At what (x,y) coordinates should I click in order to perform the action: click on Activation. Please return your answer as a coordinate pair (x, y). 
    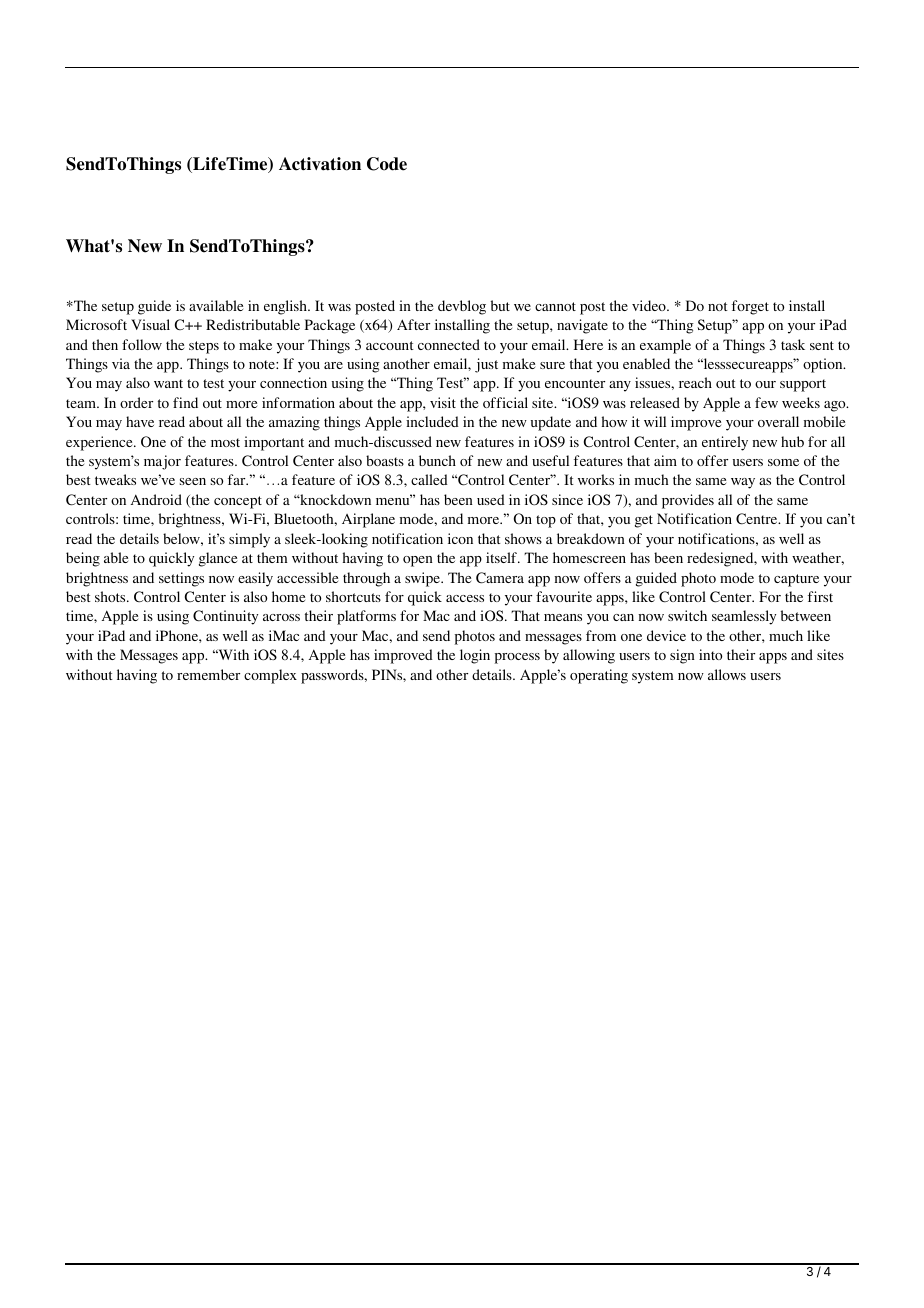
    Looking at the image, I should click on (320, 164).
